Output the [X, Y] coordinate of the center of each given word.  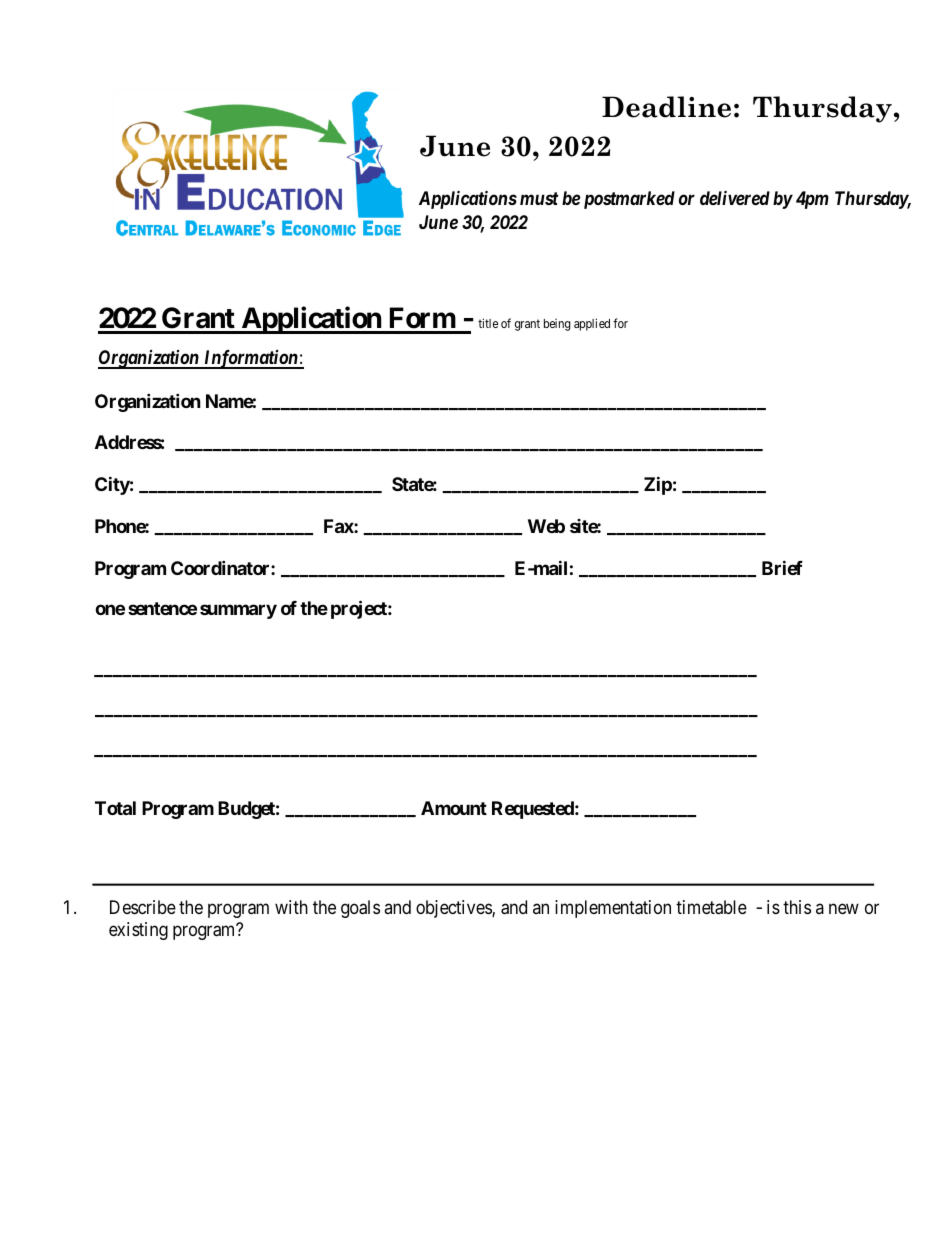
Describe [143, 907]
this [797, 907]
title [488, 323]
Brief [782, 567]
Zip [658, 485]
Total [115, 808]
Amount [454, 808]
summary [238, 611]
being [557, 325]
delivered [735, 197]
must [539, 198]
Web [546, 526]
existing [138, 931]
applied [592, 324]
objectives [454, 909]
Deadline [666, 107]
